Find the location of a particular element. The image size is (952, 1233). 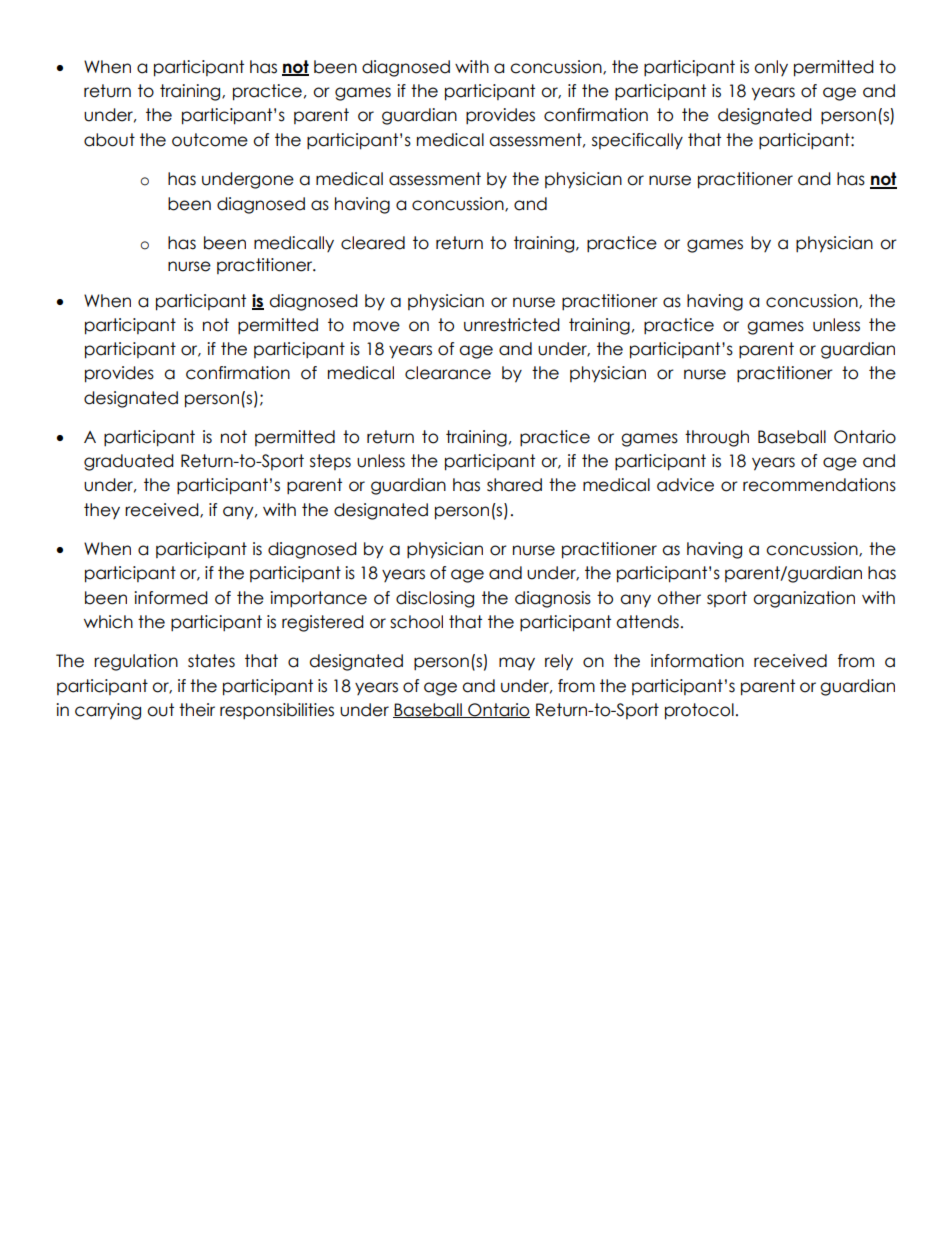

through is located at coordinates (717, 438).
